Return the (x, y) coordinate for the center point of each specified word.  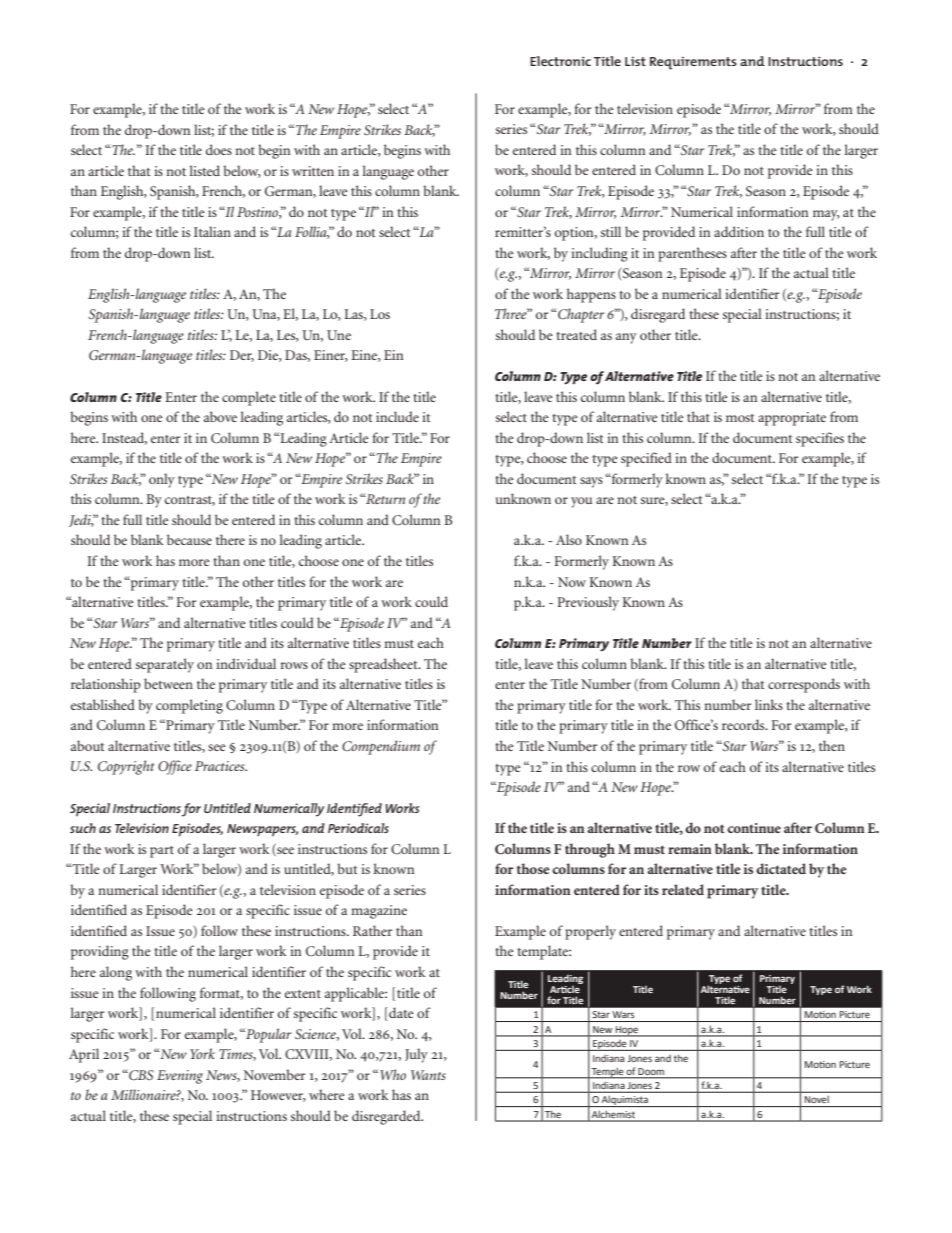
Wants (428, 1075)
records (744, 724)
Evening (180, 1077)
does (219, 149)
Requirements (693, 63)
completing (189, 706)
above (220, 416)
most (740, 418)
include (397, 416)
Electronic (560, 61)
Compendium (381, 747)
